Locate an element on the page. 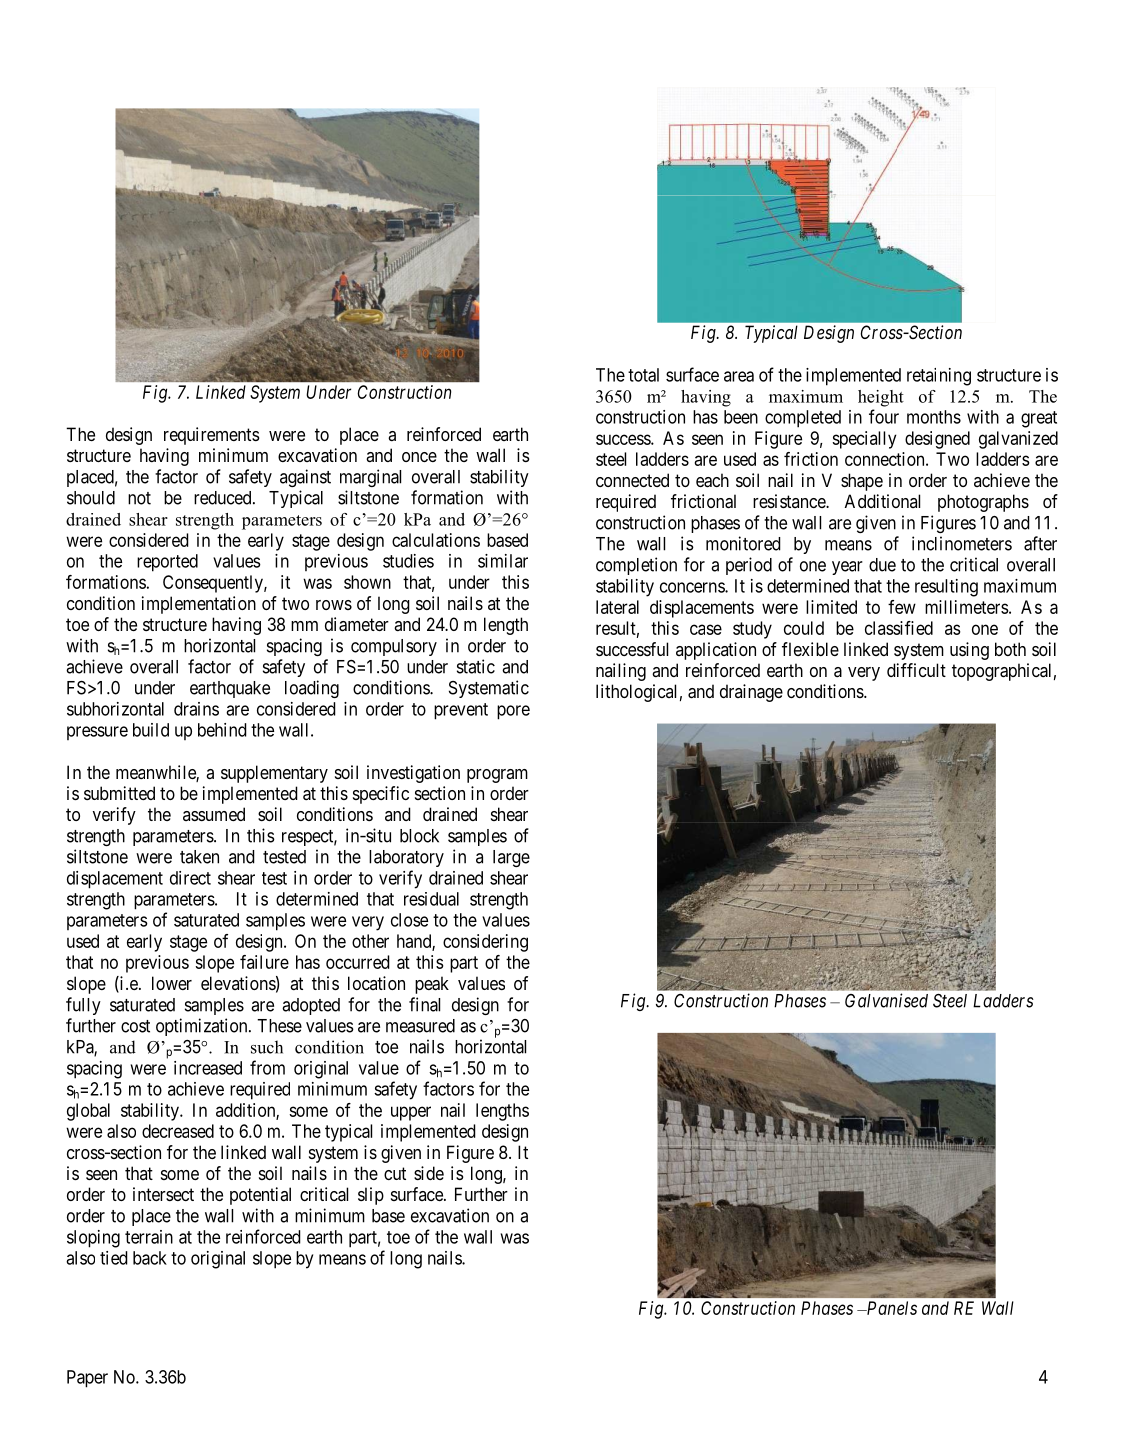 This page has width=1124, height=1454. height is located at coordinates (881, 398).
